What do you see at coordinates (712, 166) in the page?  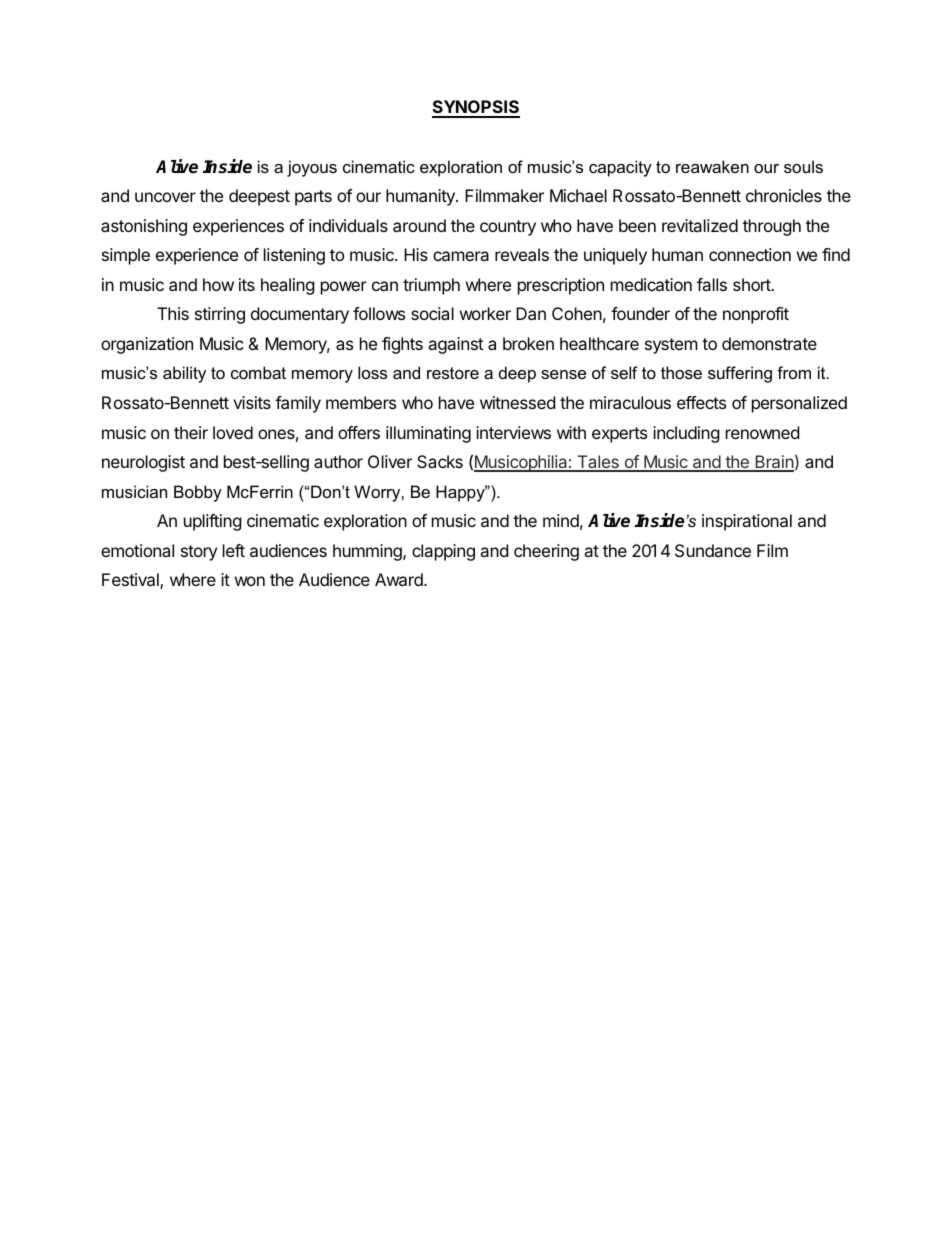 I see `reawaken` at bounding box center [712, 166].
